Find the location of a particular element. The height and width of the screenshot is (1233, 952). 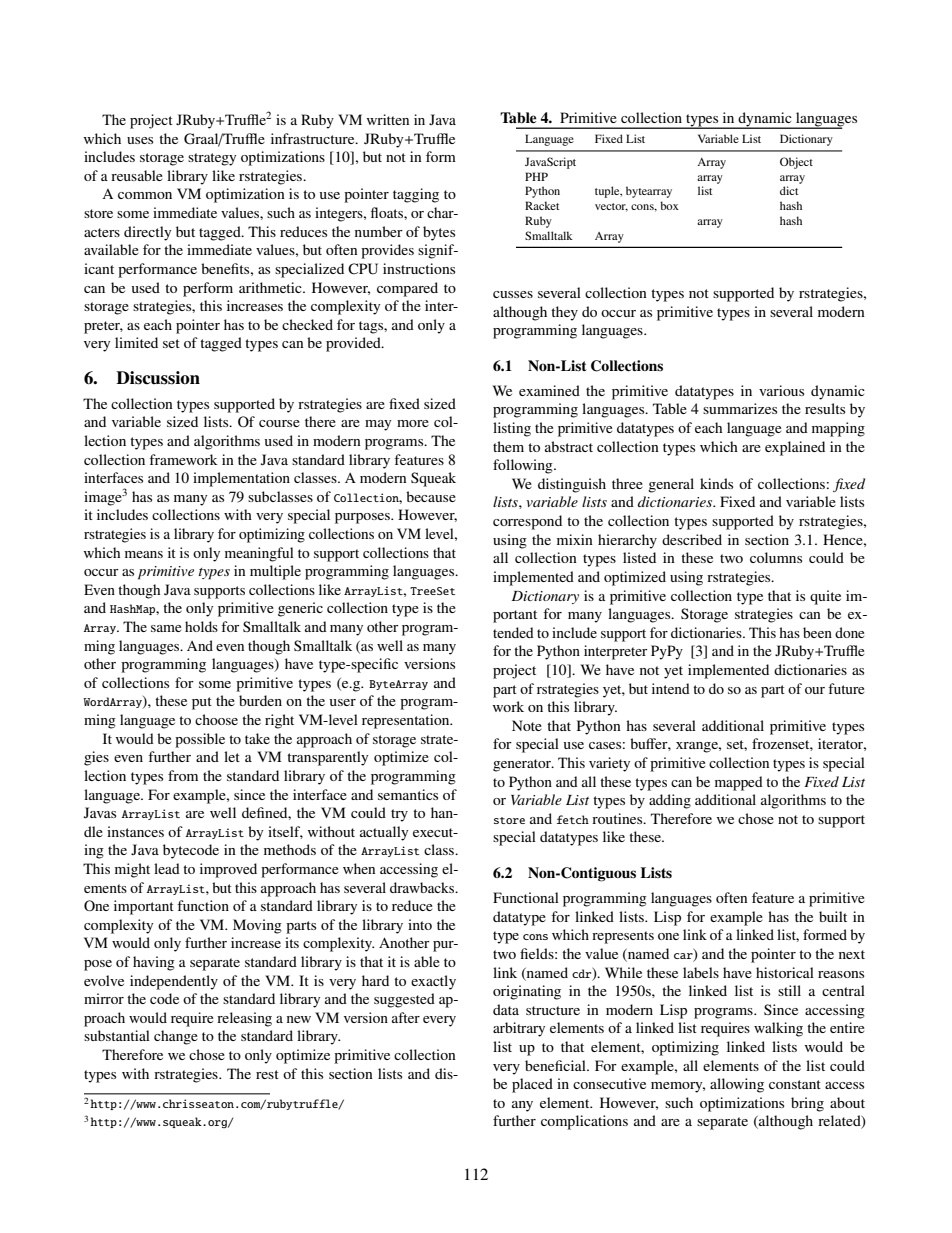

uses is located at coordinates (140, 140).
